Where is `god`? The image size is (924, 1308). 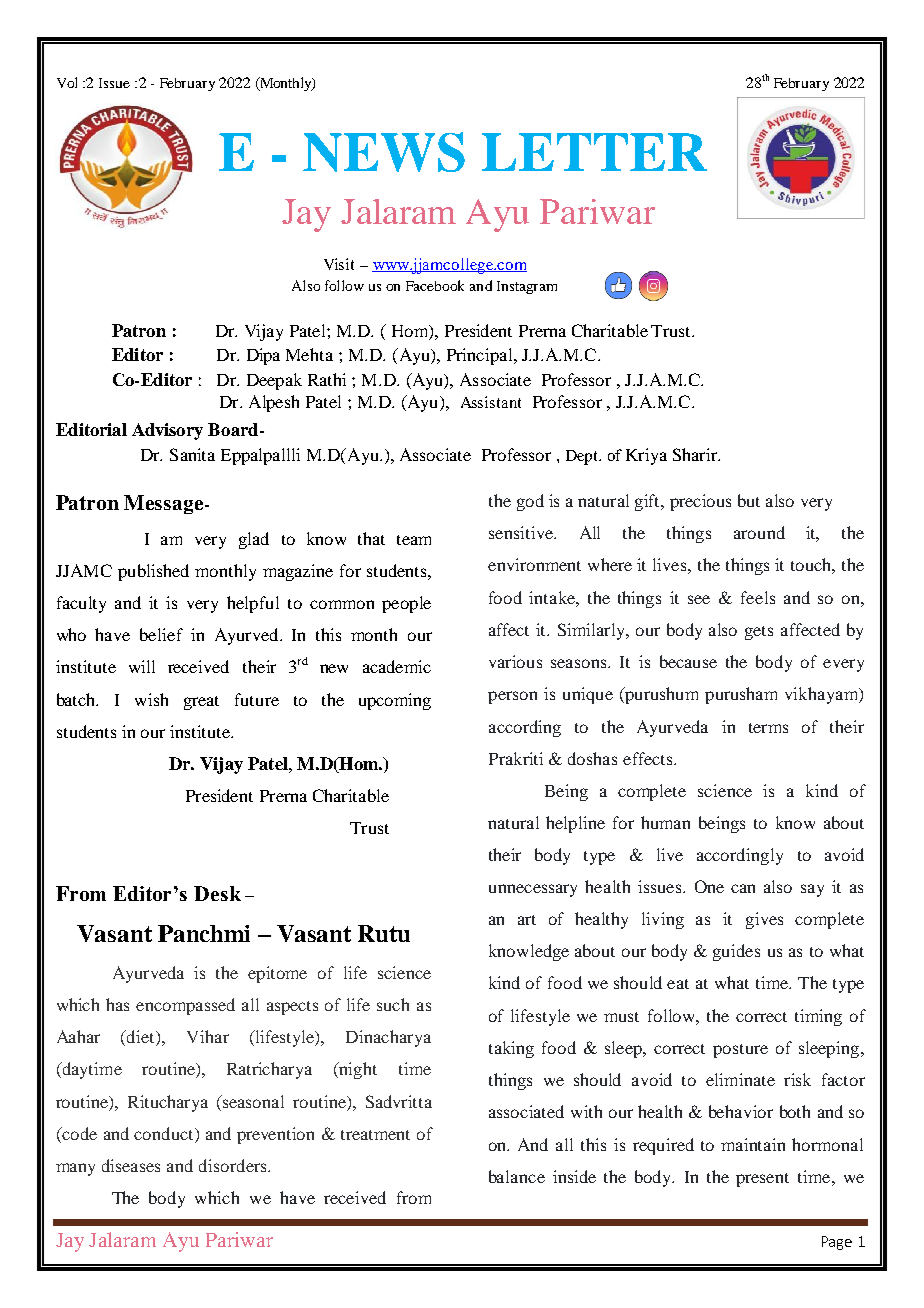 god is located at coordinates (530, 502).
